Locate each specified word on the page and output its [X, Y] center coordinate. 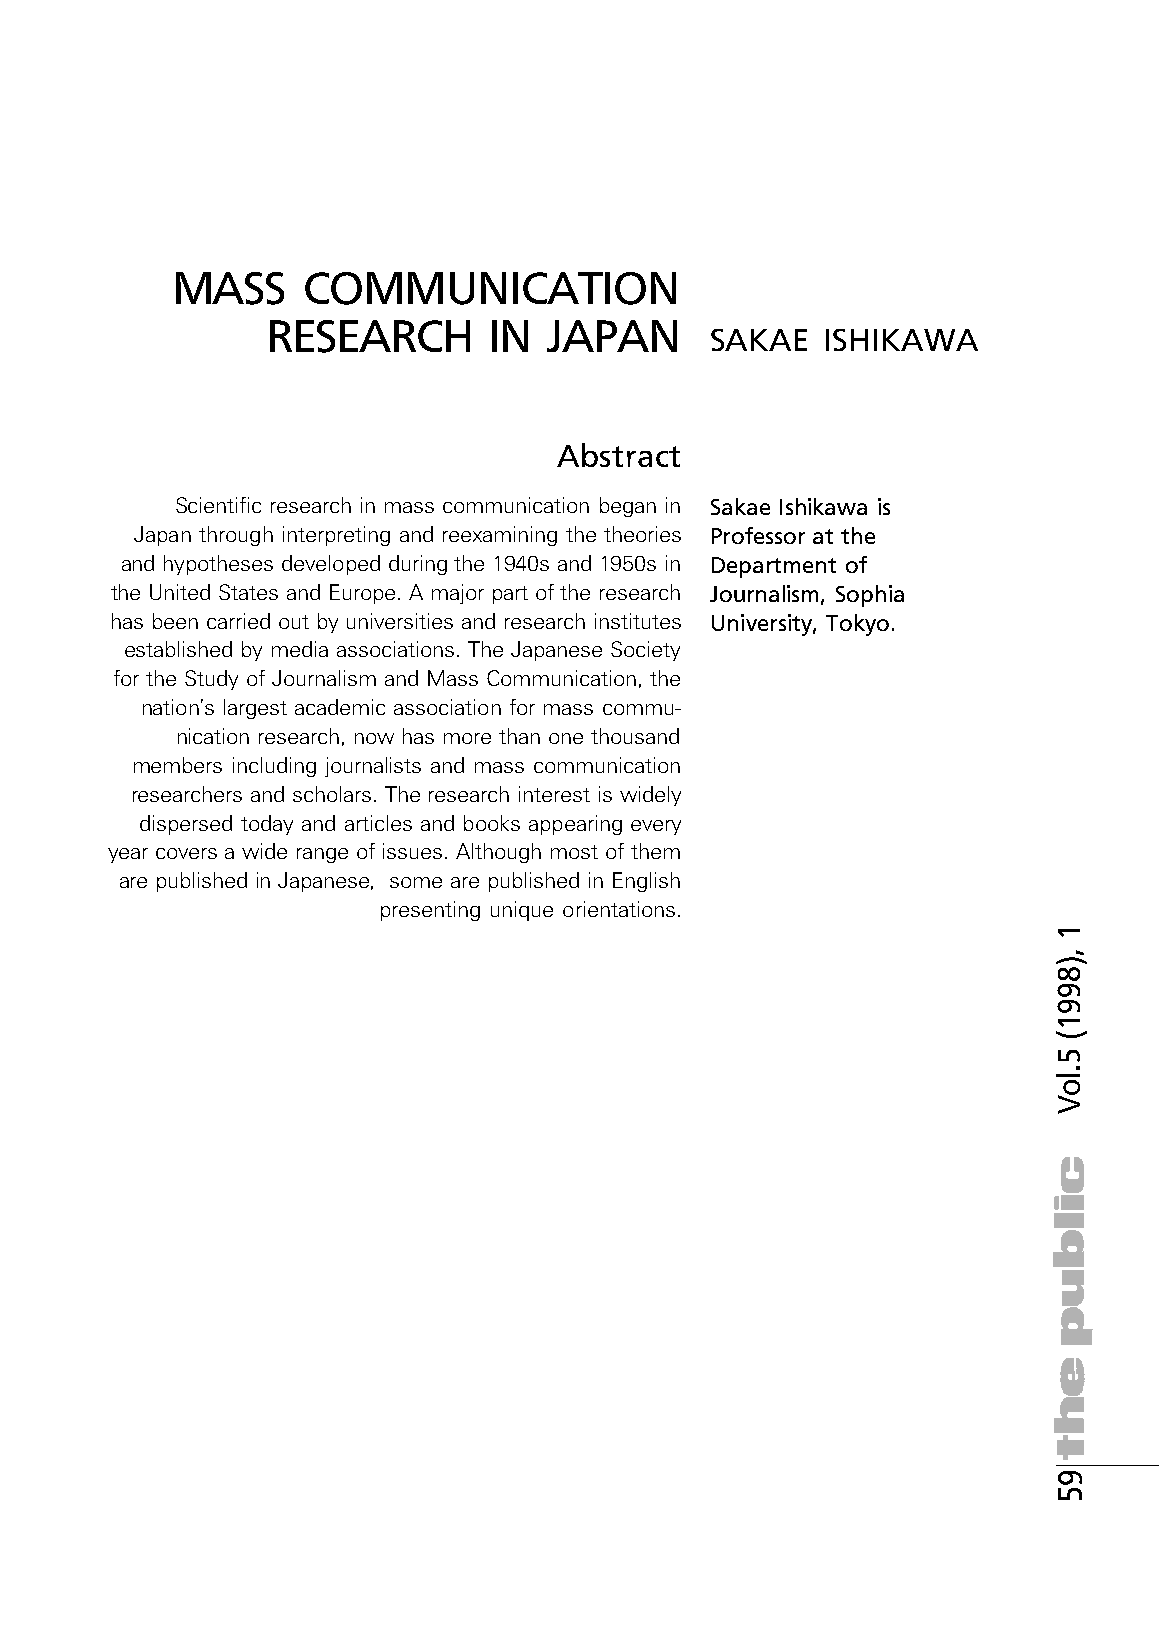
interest [554, 794]
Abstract [618, 455]
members [178, 765]
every [656, 827]
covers [186, 853]
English [646, 882]
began [628, 507]
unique [522, 911]
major [458, 594]
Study [211, 680]
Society [645, 651]
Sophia [870, 596]
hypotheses [218, 565]
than [519, 736]
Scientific [218, 505]
